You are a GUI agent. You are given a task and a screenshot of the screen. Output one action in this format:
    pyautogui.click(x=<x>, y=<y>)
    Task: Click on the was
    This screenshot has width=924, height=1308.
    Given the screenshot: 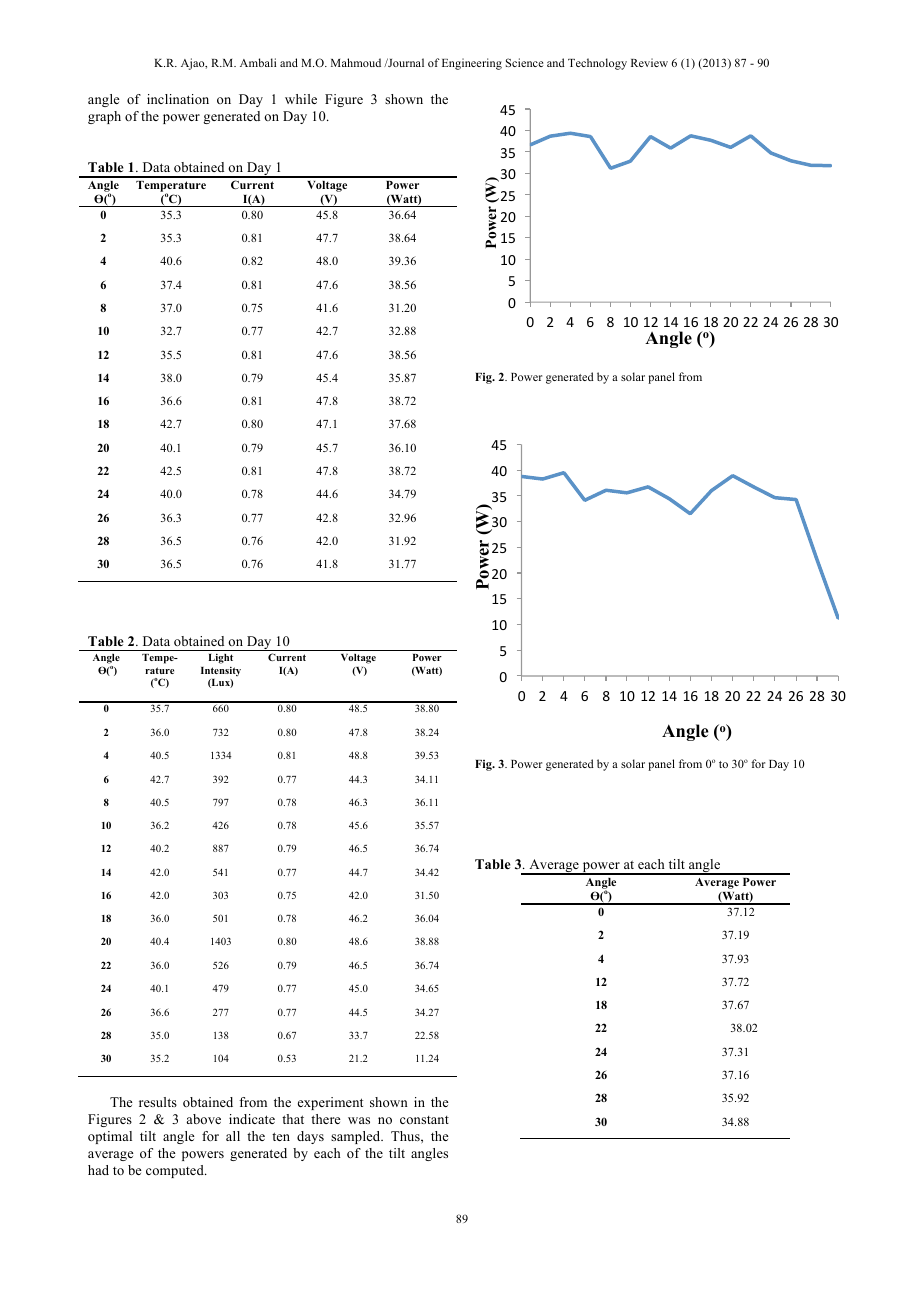 What is the action you would take?
    pyautogui.click(x=359, y=1120)
